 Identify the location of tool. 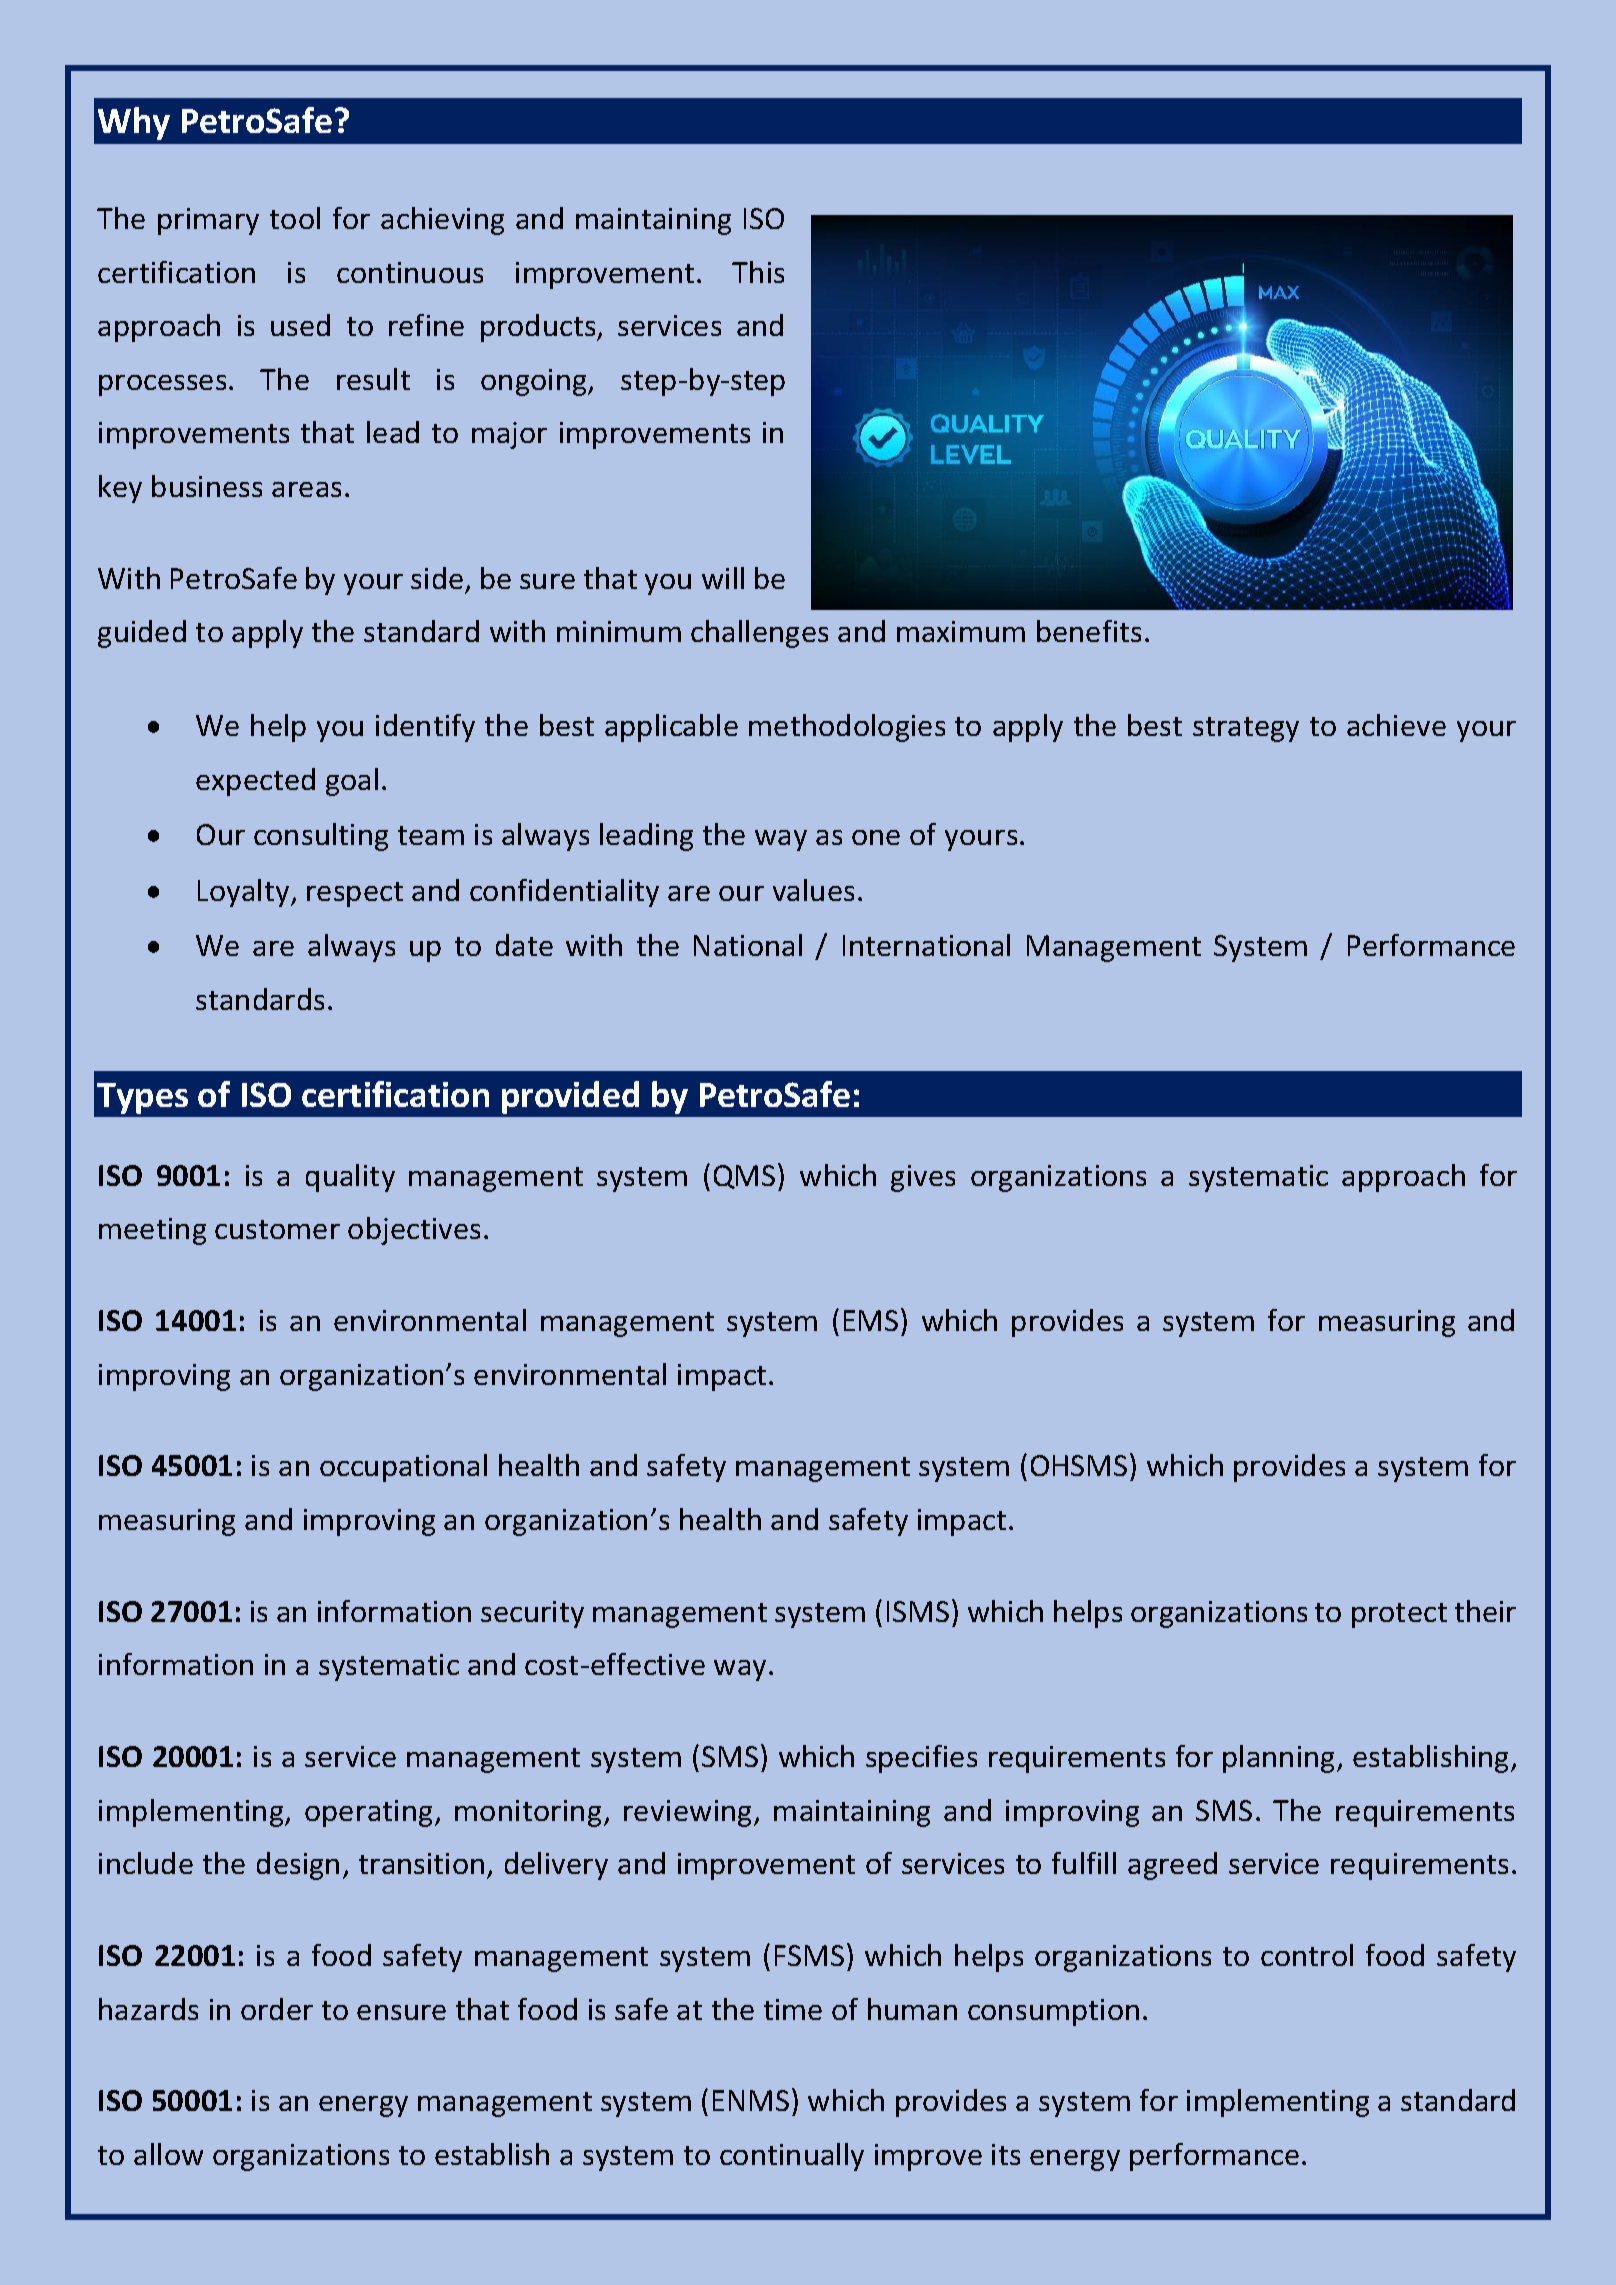
(295, 218).
